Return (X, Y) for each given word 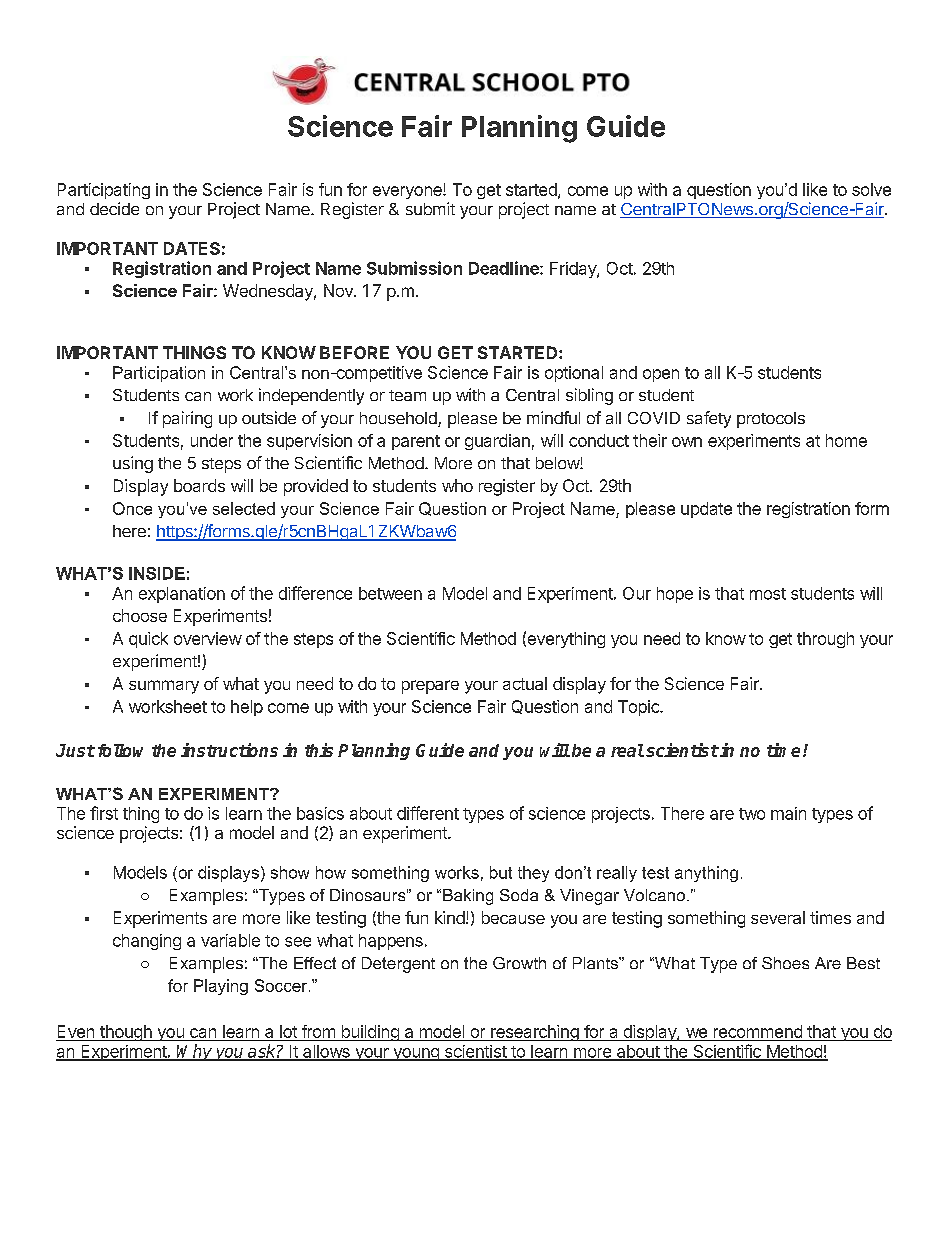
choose (140, 615)
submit (430, 208)
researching (535, 1033)
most (768, 594)
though (126, 1033)
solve (871, 189)
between (390, 593)
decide (114, 208)
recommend (758, 1031)
